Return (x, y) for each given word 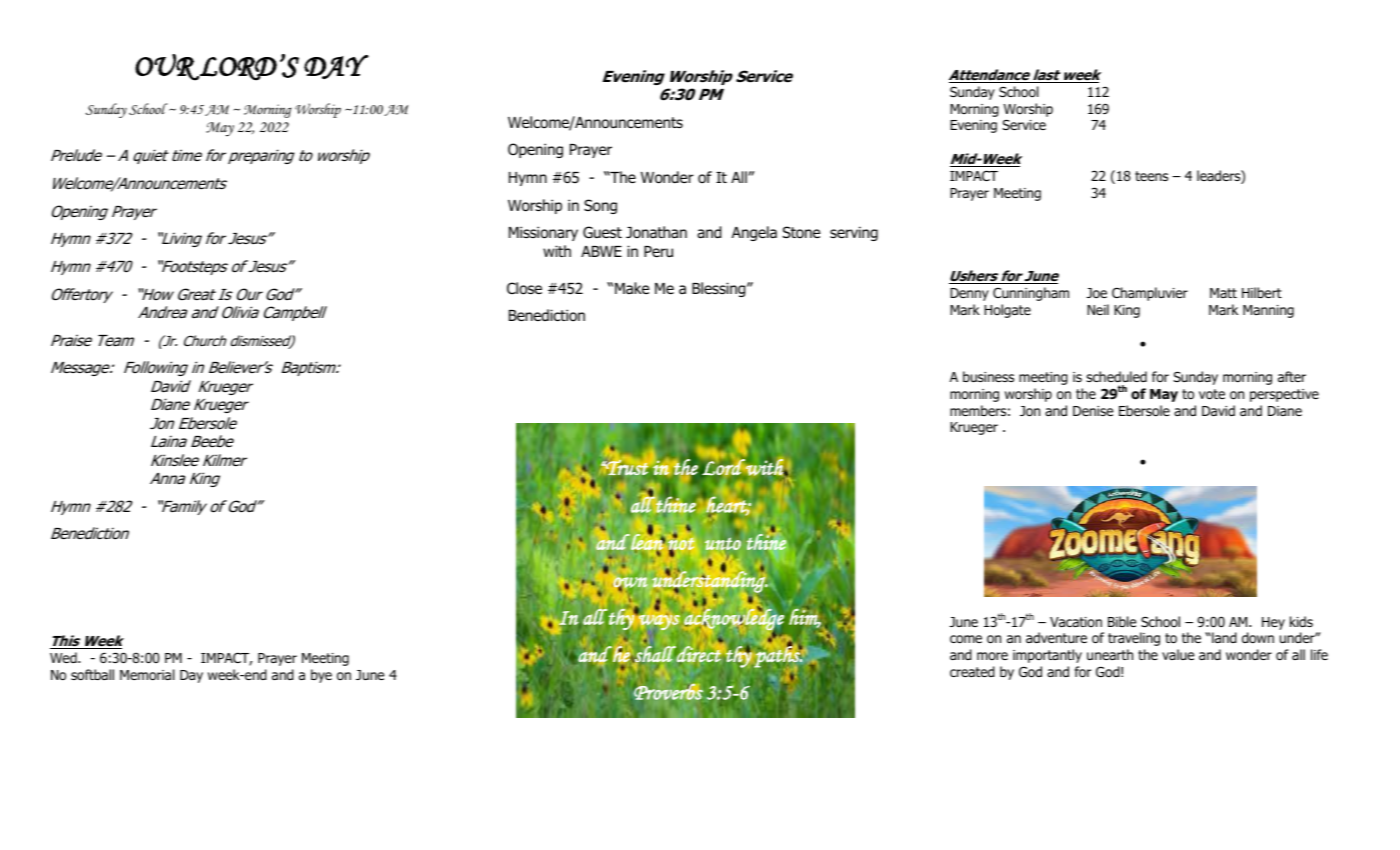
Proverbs (668, 691)
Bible (1122, 621)
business (988, 376)
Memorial (147, 674)
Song (600, 206)
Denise (1093, 411)
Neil (1098, 309)
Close (524, 288)
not (681, 544)
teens (1151, 176)
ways (658, 621)
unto (723, 545)
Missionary (543, 233)
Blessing (720, 289)
